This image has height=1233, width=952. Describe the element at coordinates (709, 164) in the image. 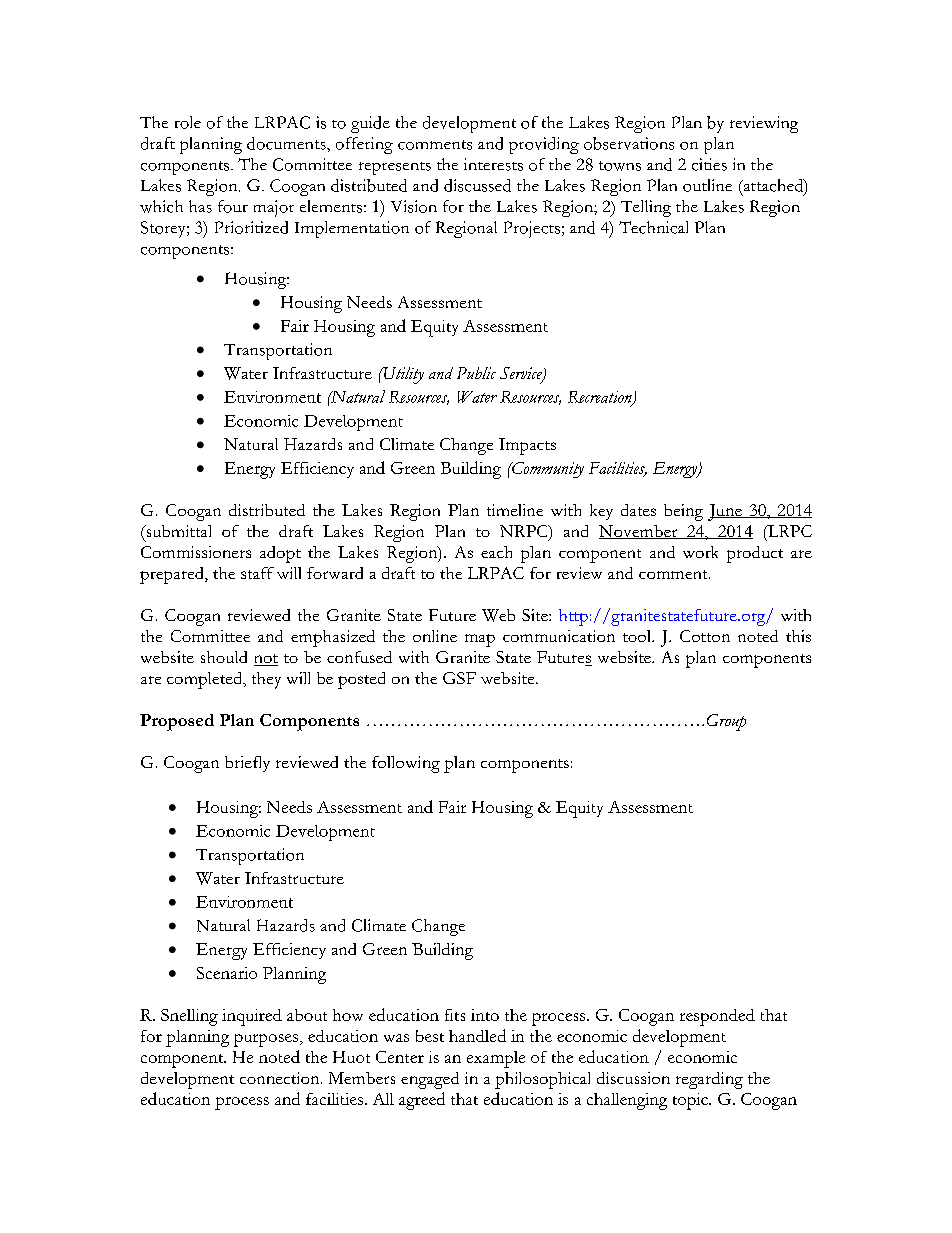

I see `cities` at that location.
